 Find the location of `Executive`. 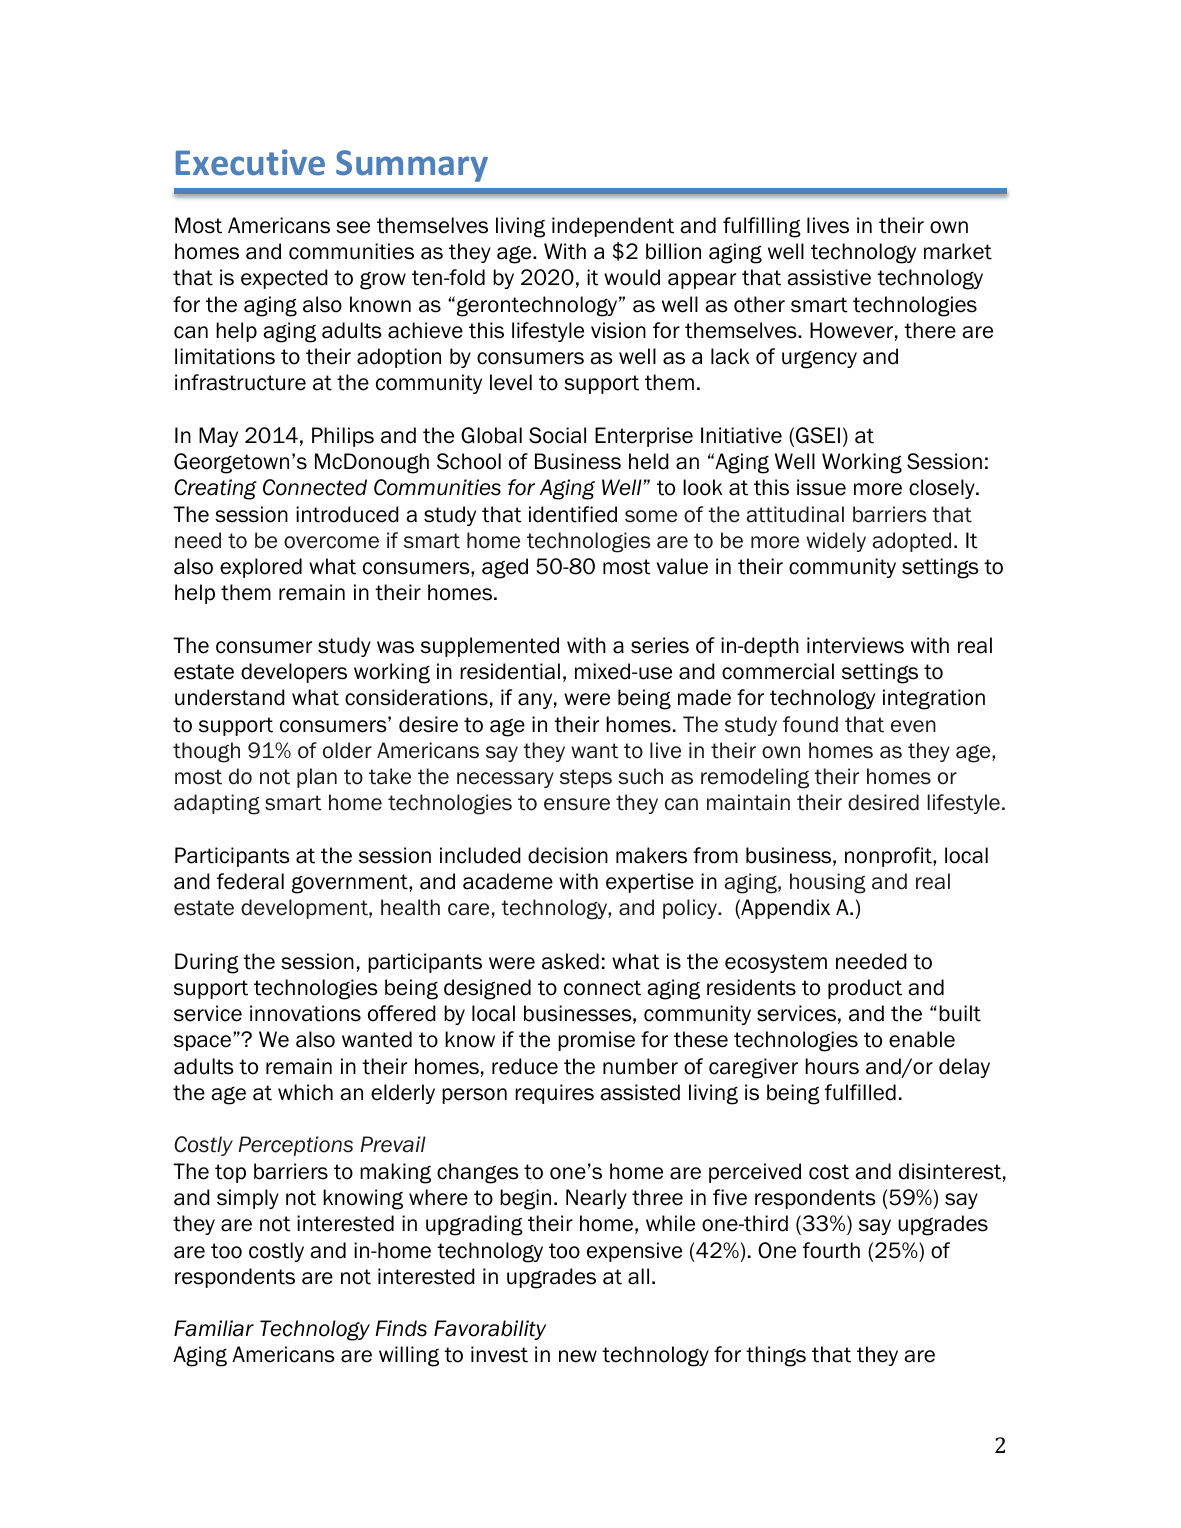

Executive is located at coordinates (250, 162).
